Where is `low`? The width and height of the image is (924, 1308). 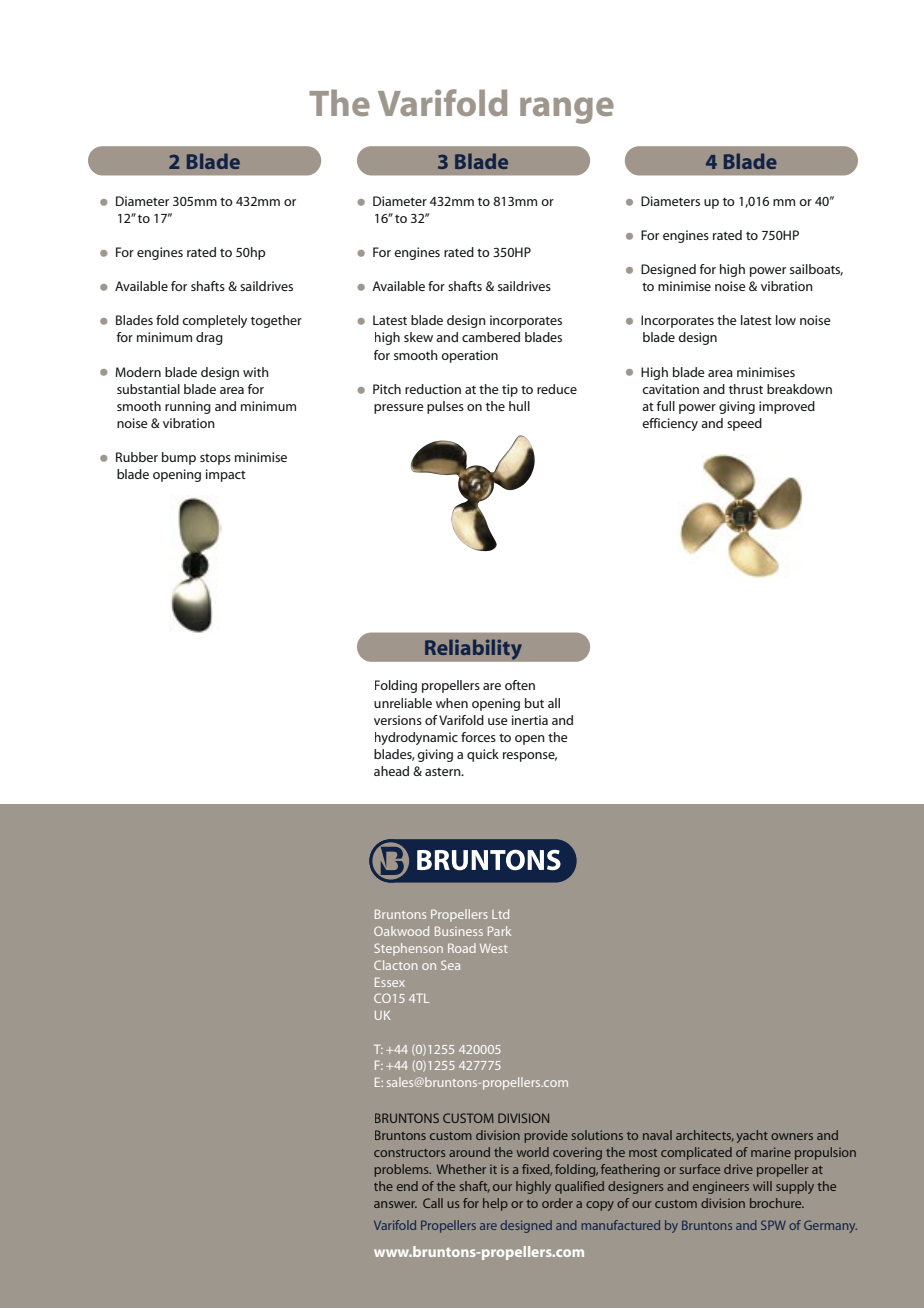
low is located at coordinates (786, 320).
